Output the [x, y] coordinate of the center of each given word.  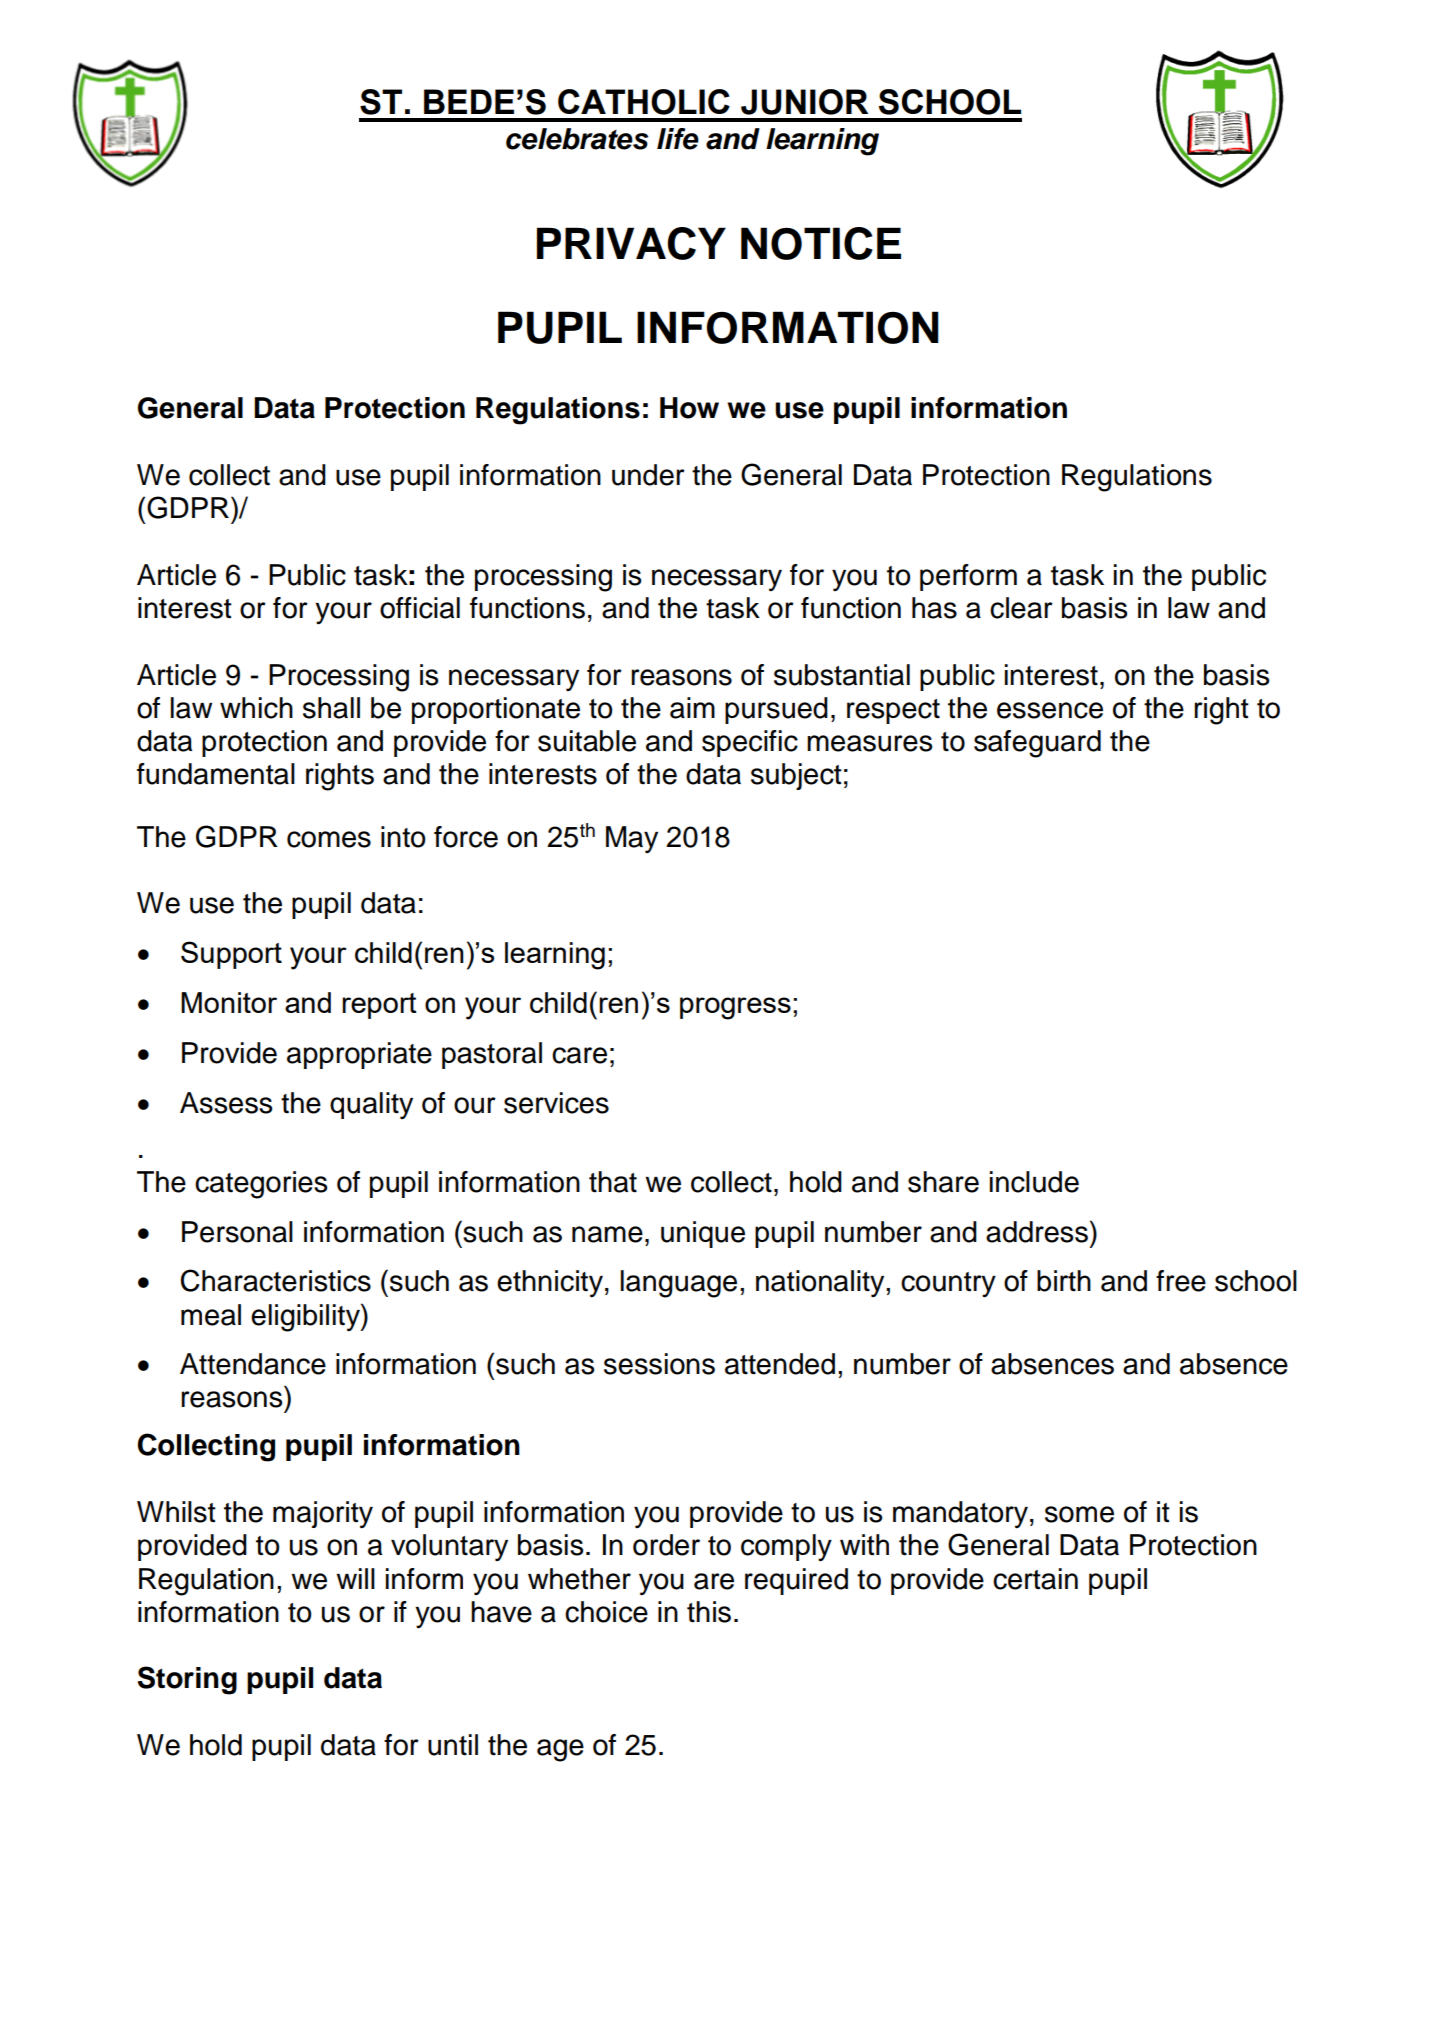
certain [1035, 1579]
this [709, 1612]
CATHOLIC [644, 102]
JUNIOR [804, 102]
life [678, 139]
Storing [187, 1680]
